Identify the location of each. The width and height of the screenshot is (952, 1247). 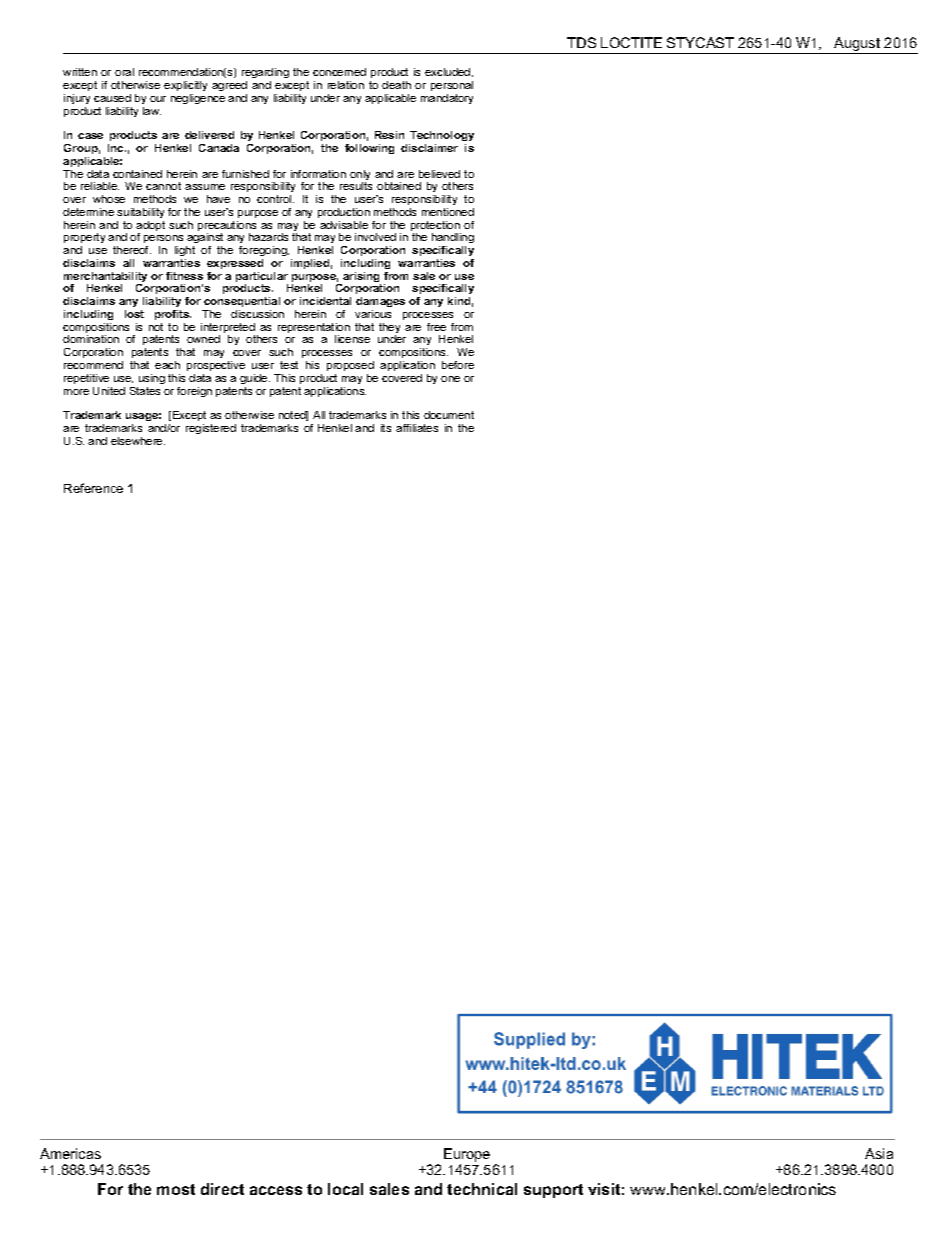
(167, 365).
